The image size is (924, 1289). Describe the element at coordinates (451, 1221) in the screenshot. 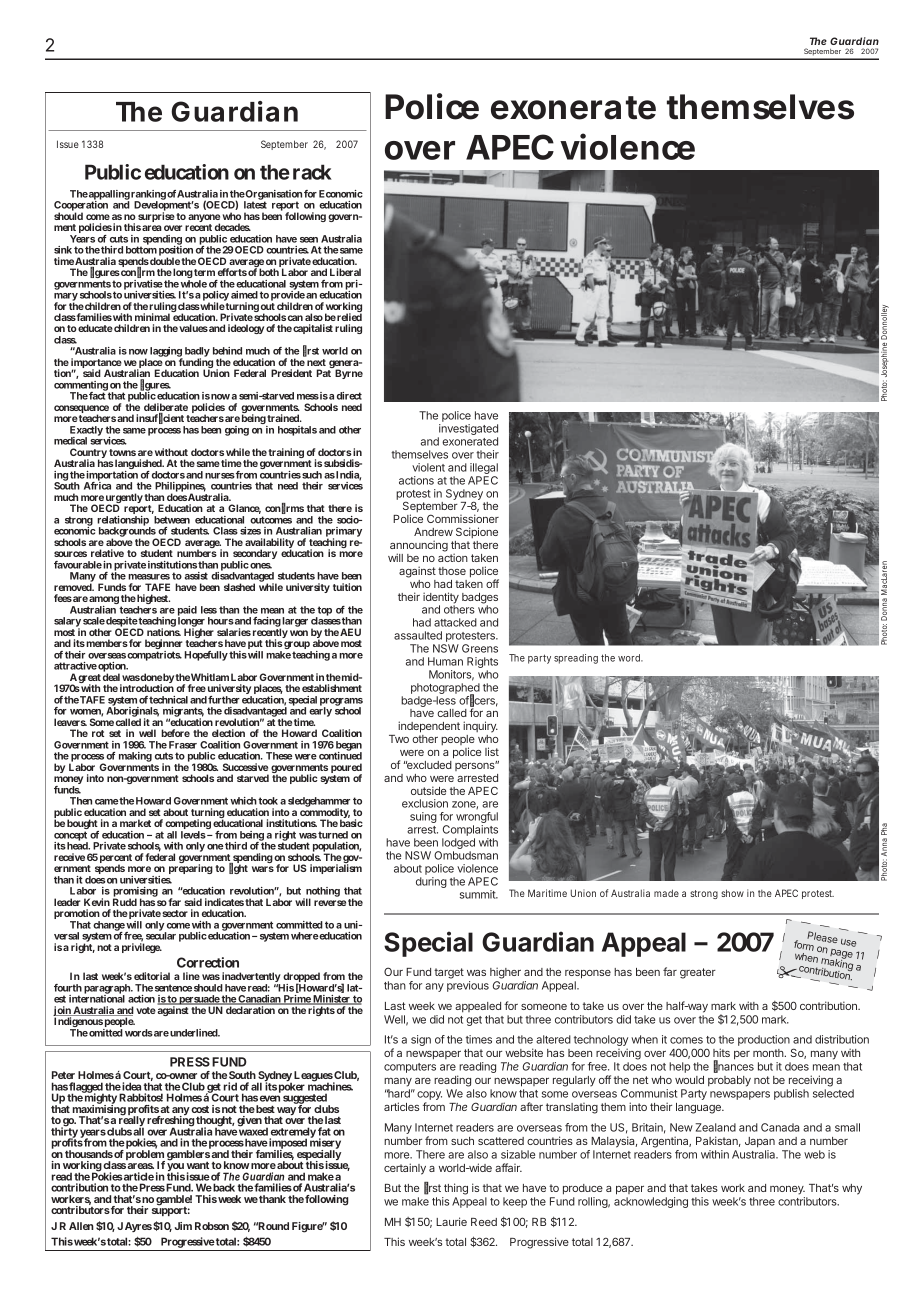

I see `Laurie` at that location.
